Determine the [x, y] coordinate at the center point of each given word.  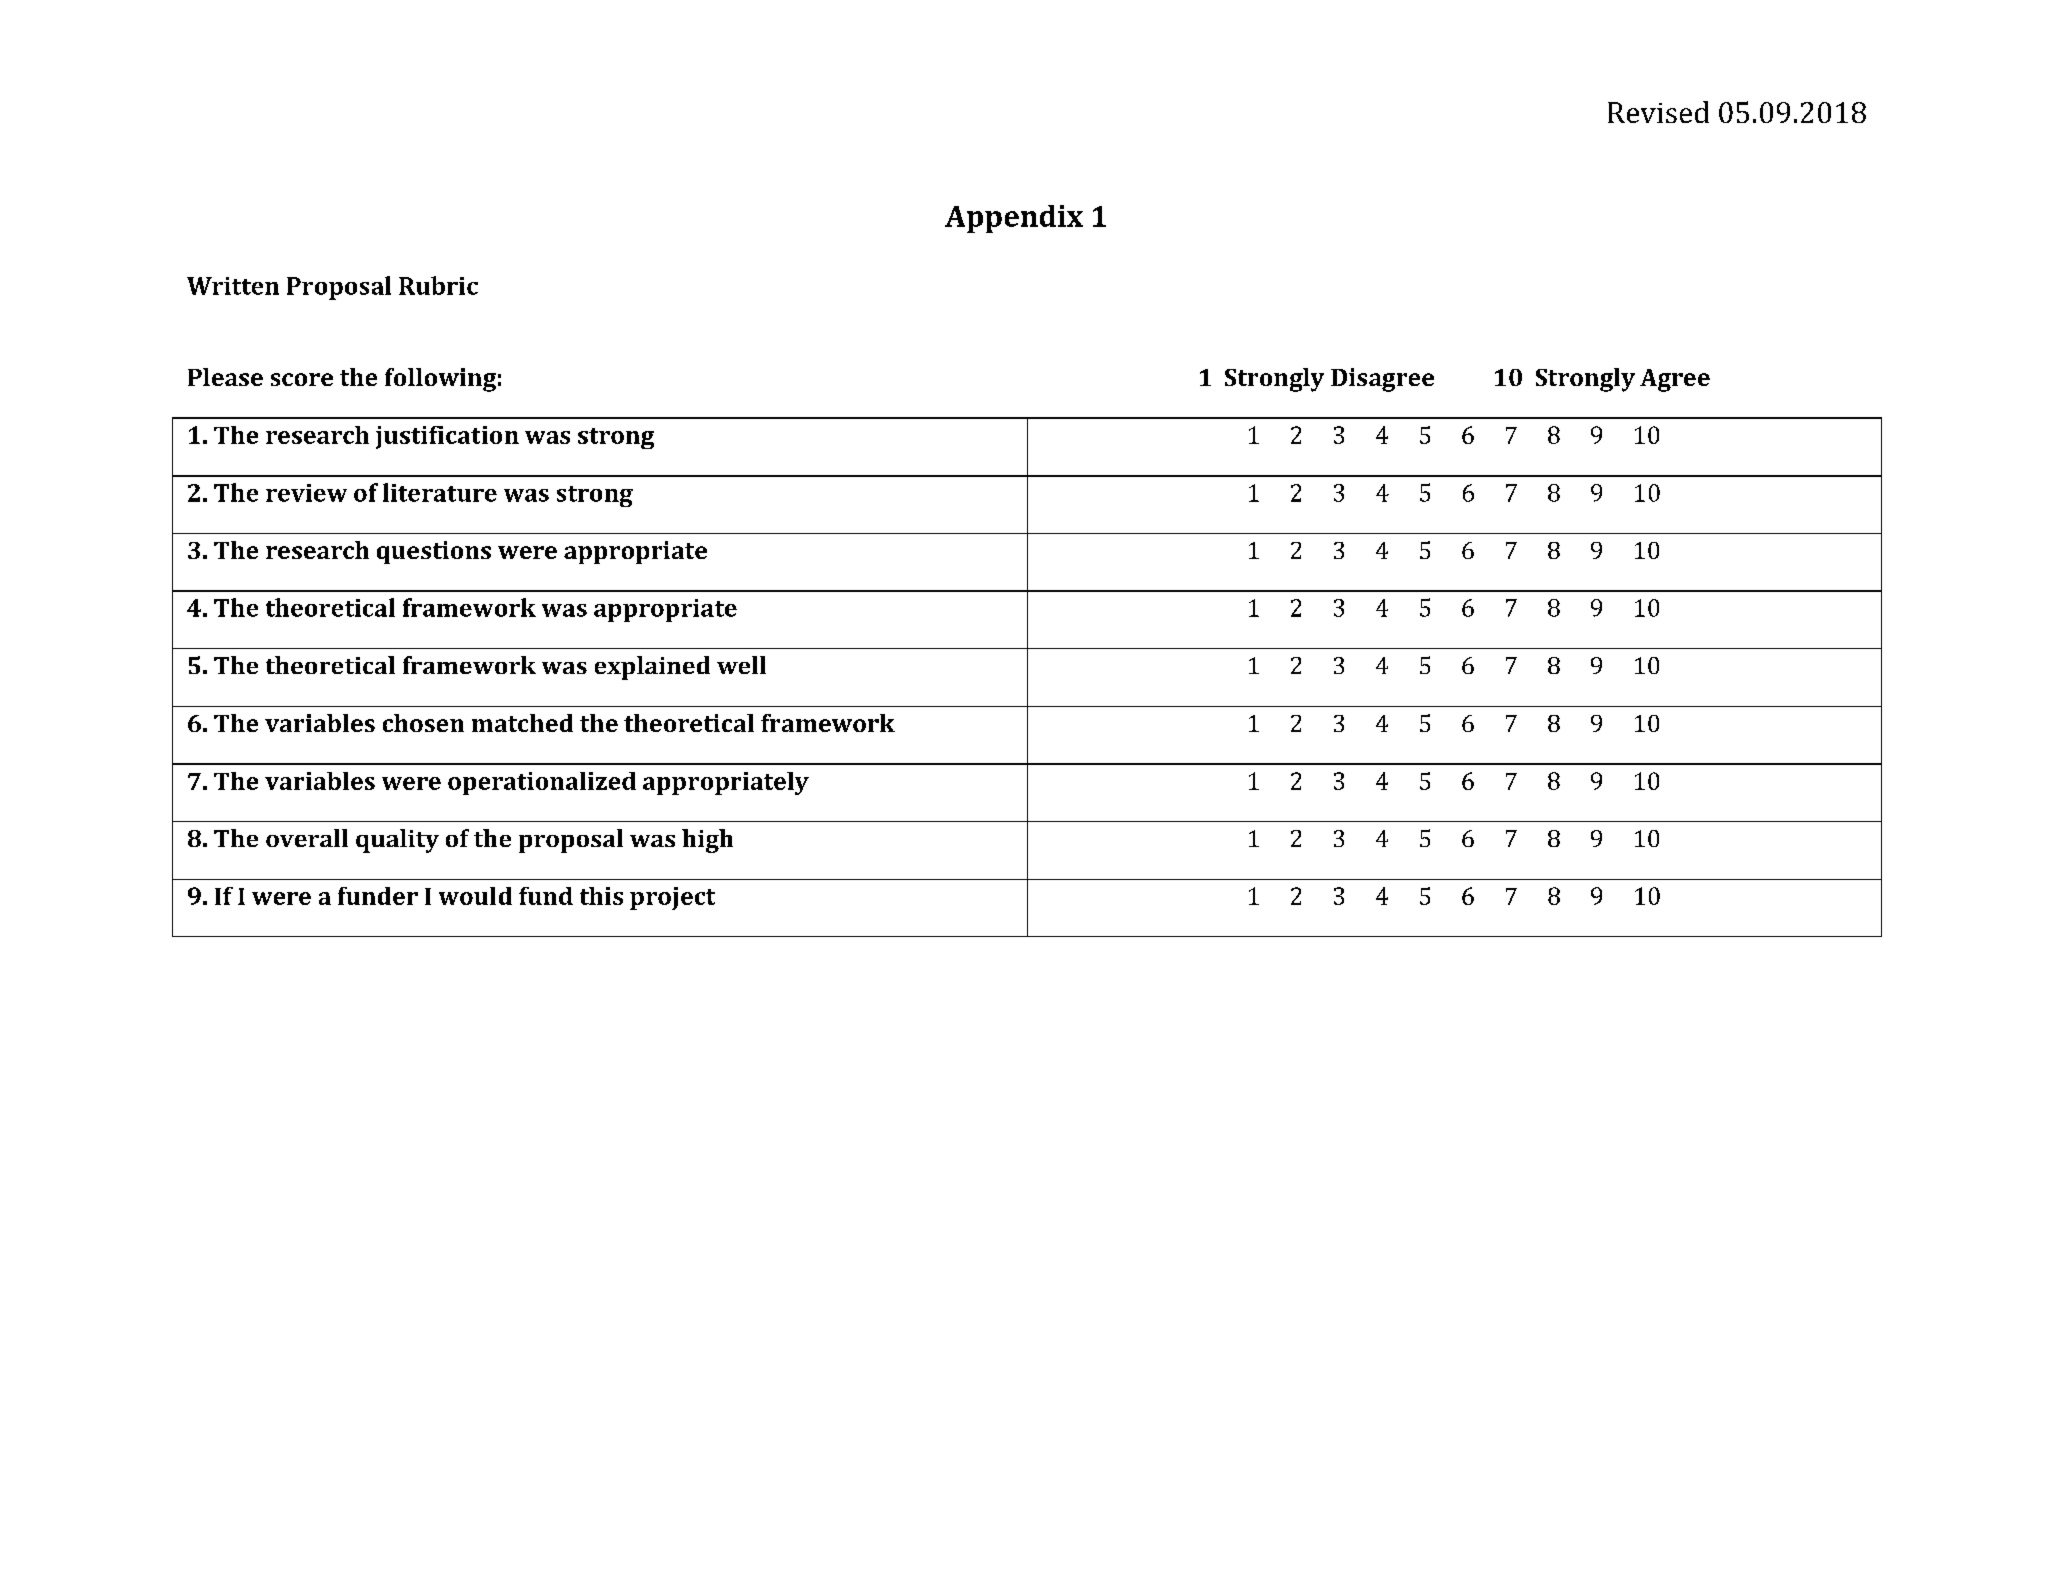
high [707, 841]
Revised [1658, 112]
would [475, 896]
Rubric [438, 285]
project [672, 898]
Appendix [1014, 219]
